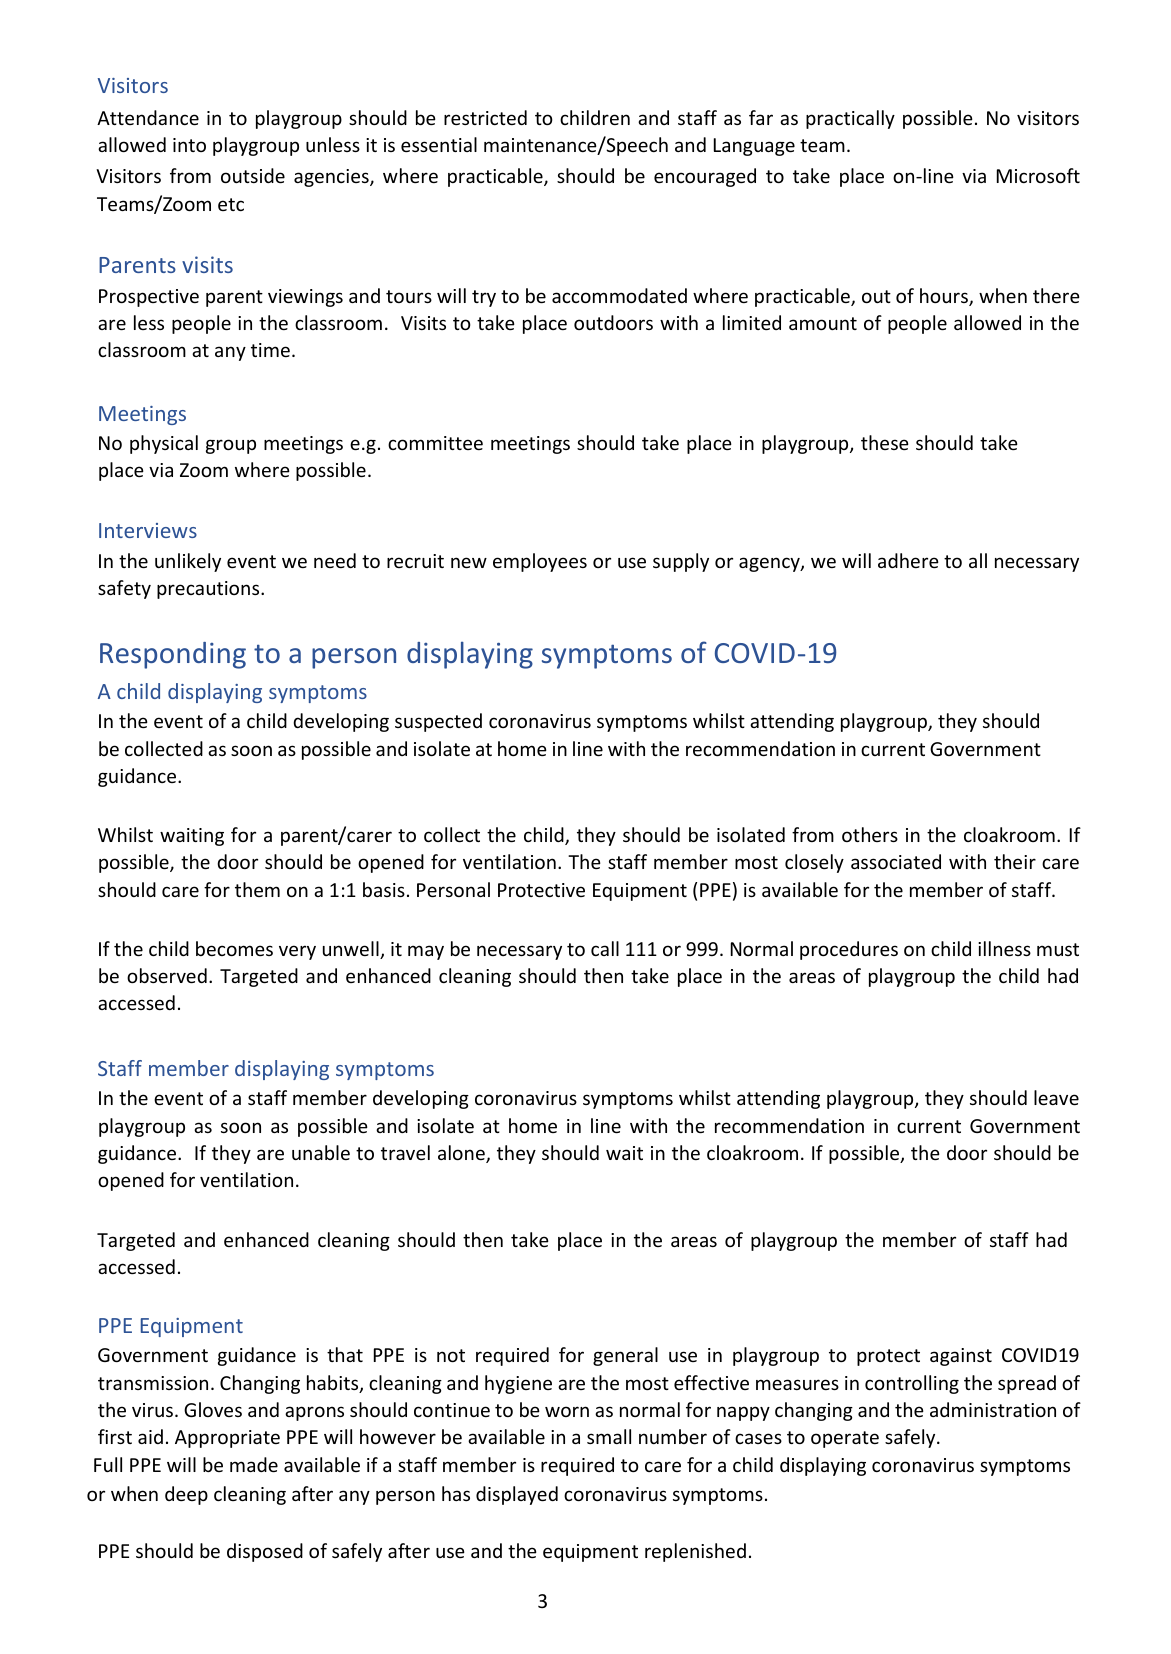  Describe the element at coordinates (438, 722) in the document. I see `suspected` at that location.
